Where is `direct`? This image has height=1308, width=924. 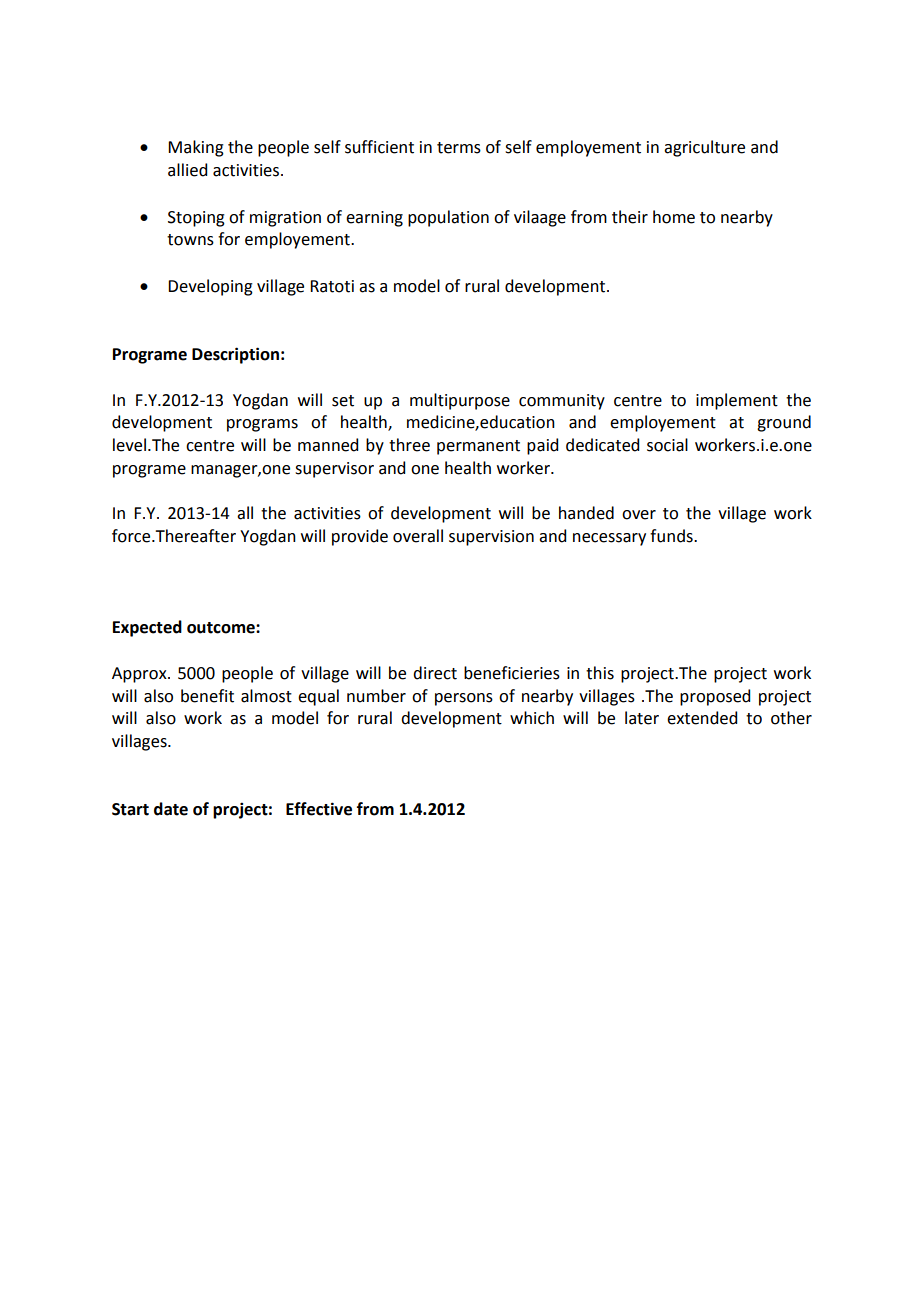 direct is located at coordinates (435, 673).
